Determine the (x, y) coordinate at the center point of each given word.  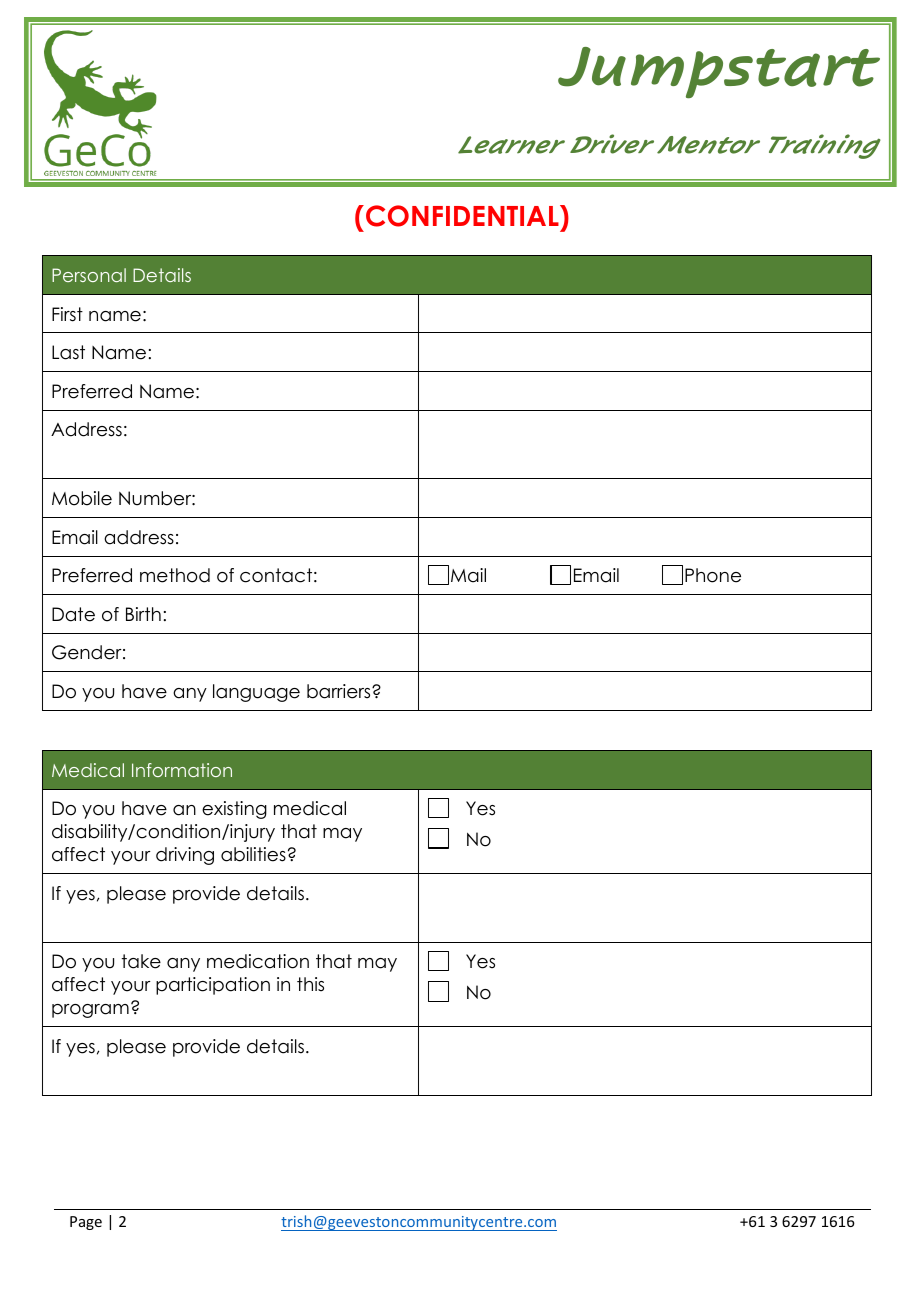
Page (86, 1223)
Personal (89, 275)
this (310, 984)
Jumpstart (719, 73)
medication (258, 961)
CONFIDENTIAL (463, 216)
